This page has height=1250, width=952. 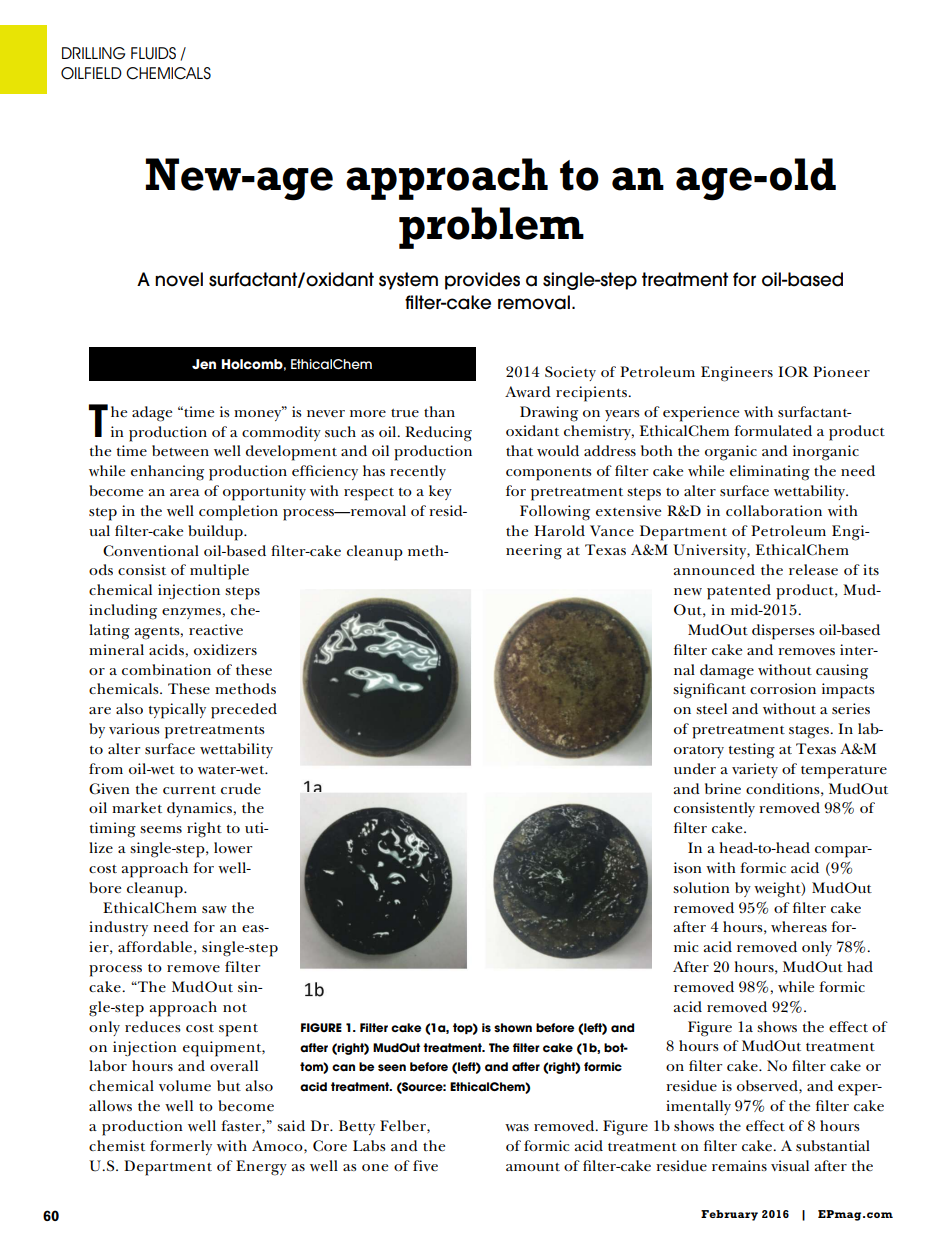 What do you see at coordinates (214, 909) in the page?
I see `saw` at bounding box center [214, 909].
